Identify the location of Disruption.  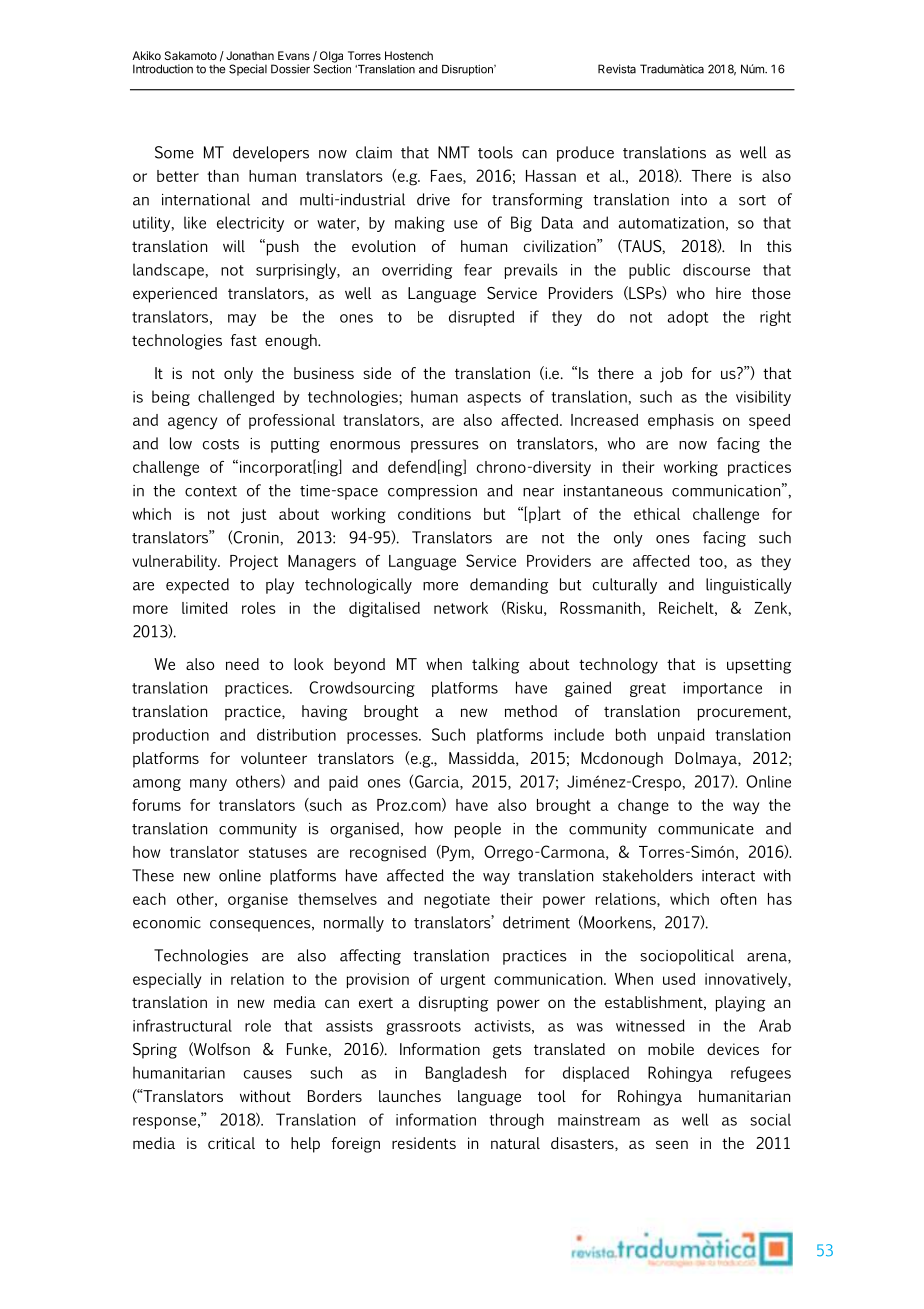
(468, 70).
